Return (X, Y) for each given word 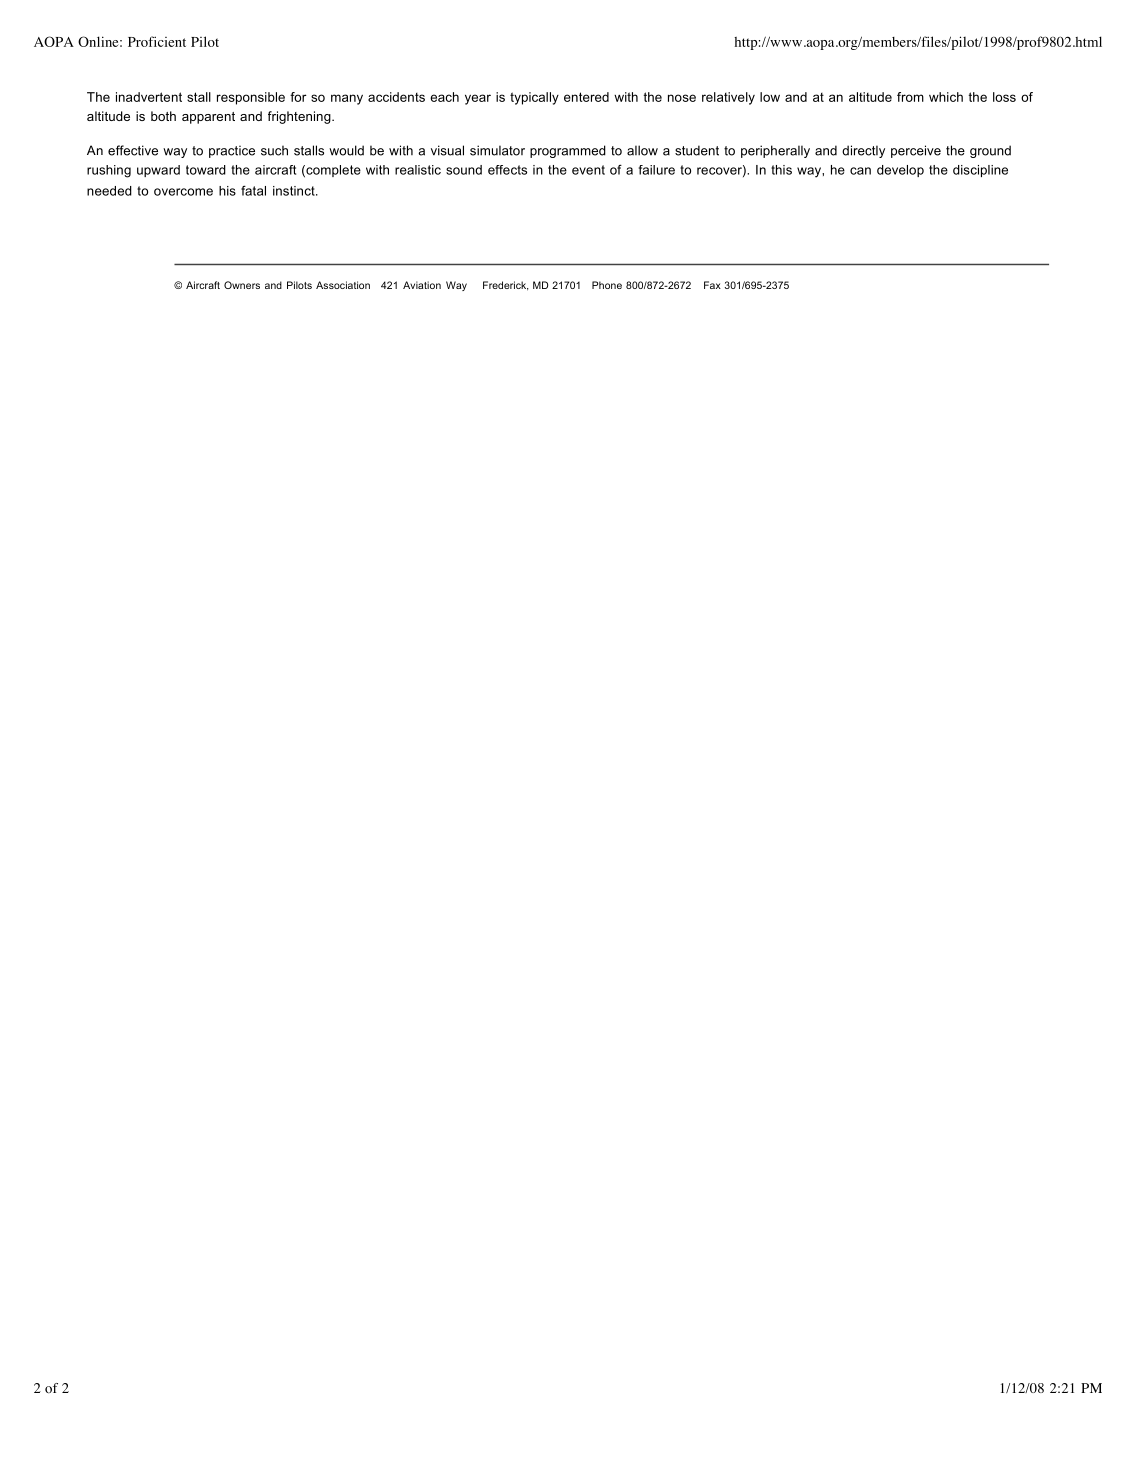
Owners (242, 285)
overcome (183, 192)
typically (534, 98)
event (588, 170)
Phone (607, 285)
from (910, 97)
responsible (251, 98)
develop (900, 171)
